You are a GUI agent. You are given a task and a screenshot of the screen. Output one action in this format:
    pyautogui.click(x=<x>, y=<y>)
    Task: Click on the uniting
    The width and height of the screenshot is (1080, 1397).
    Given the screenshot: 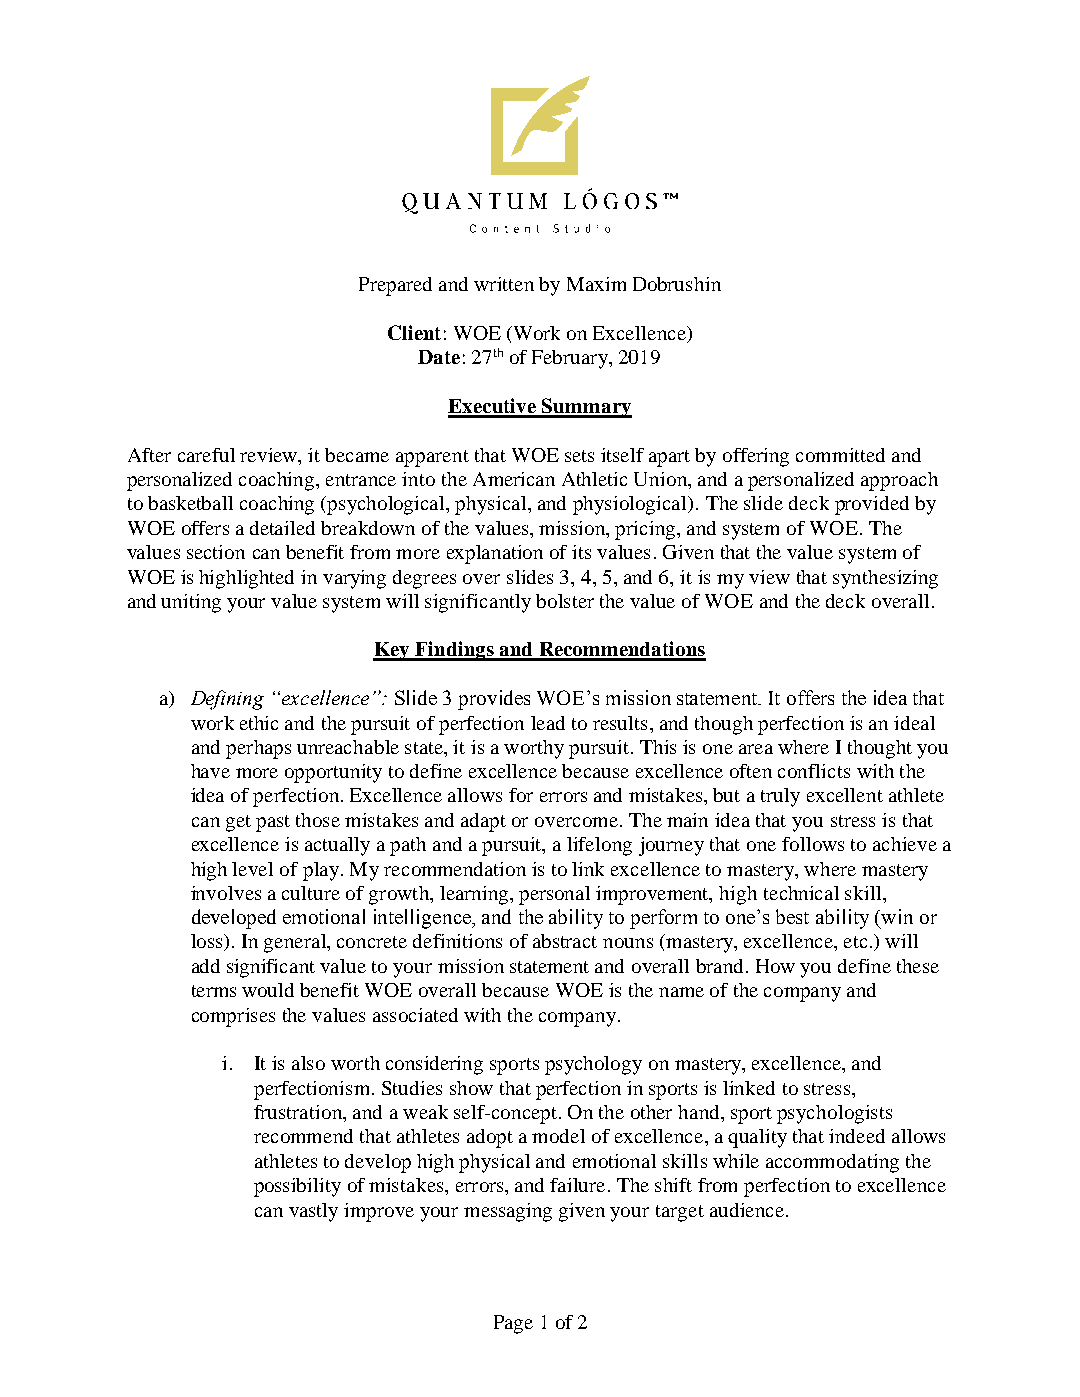 What is the action you would take?
    pyautogui.click(x=191, y=603)
